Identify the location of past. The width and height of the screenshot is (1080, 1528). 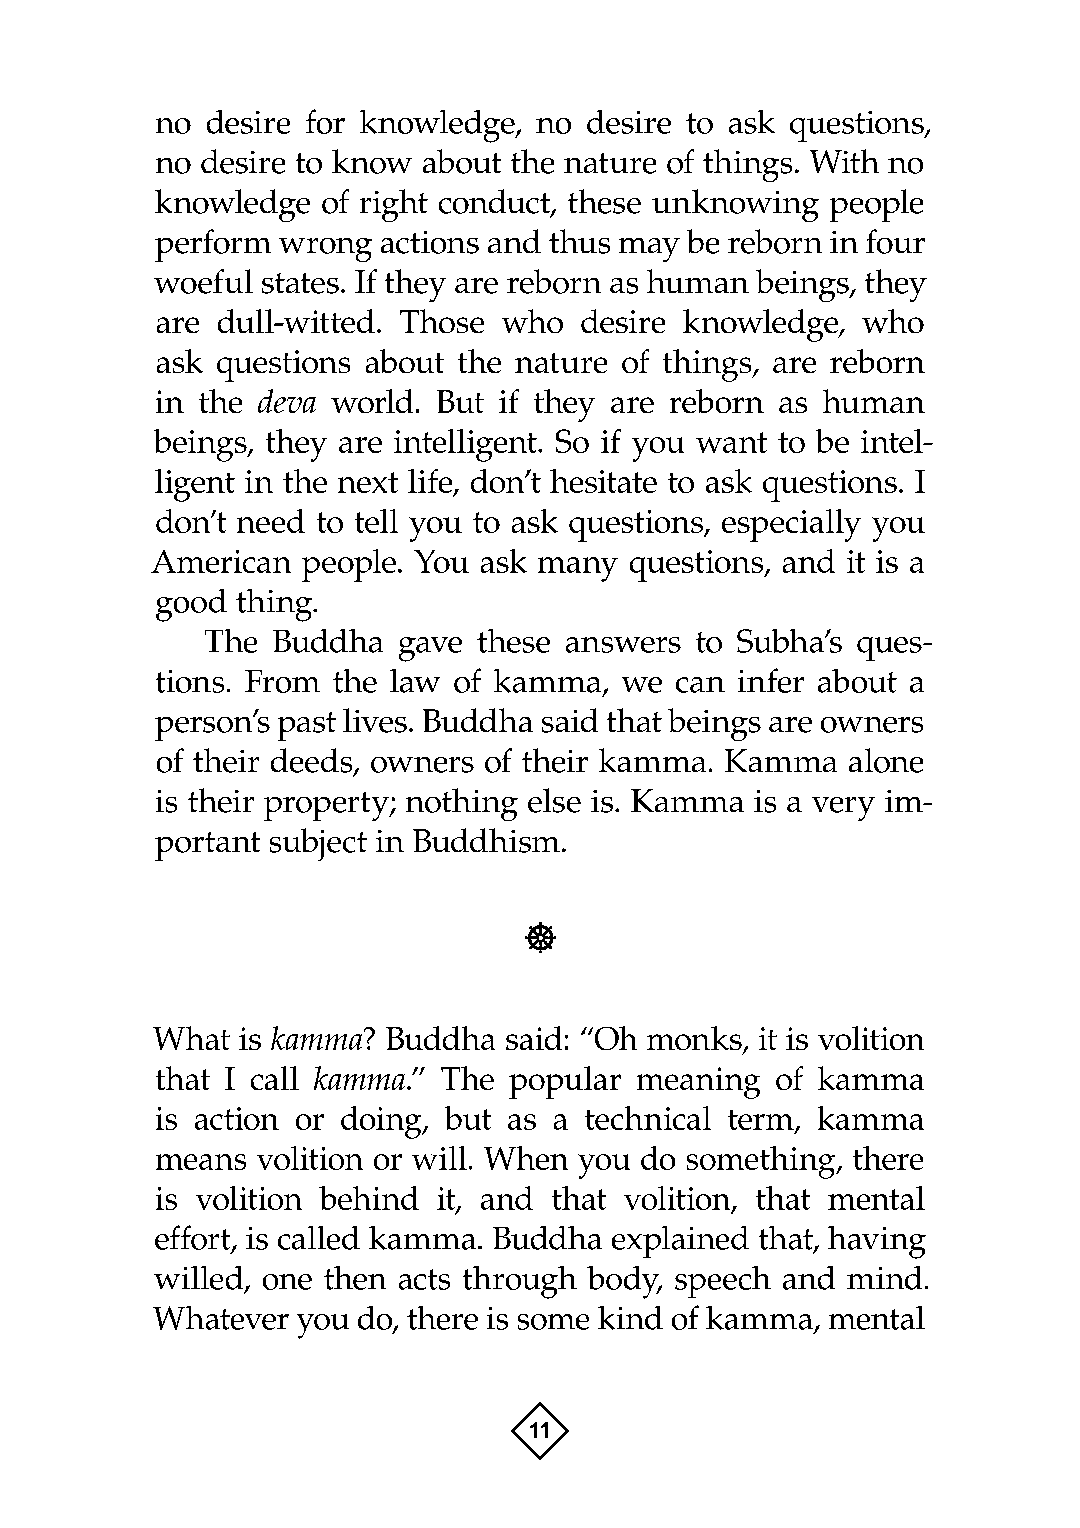
(307, 726).
